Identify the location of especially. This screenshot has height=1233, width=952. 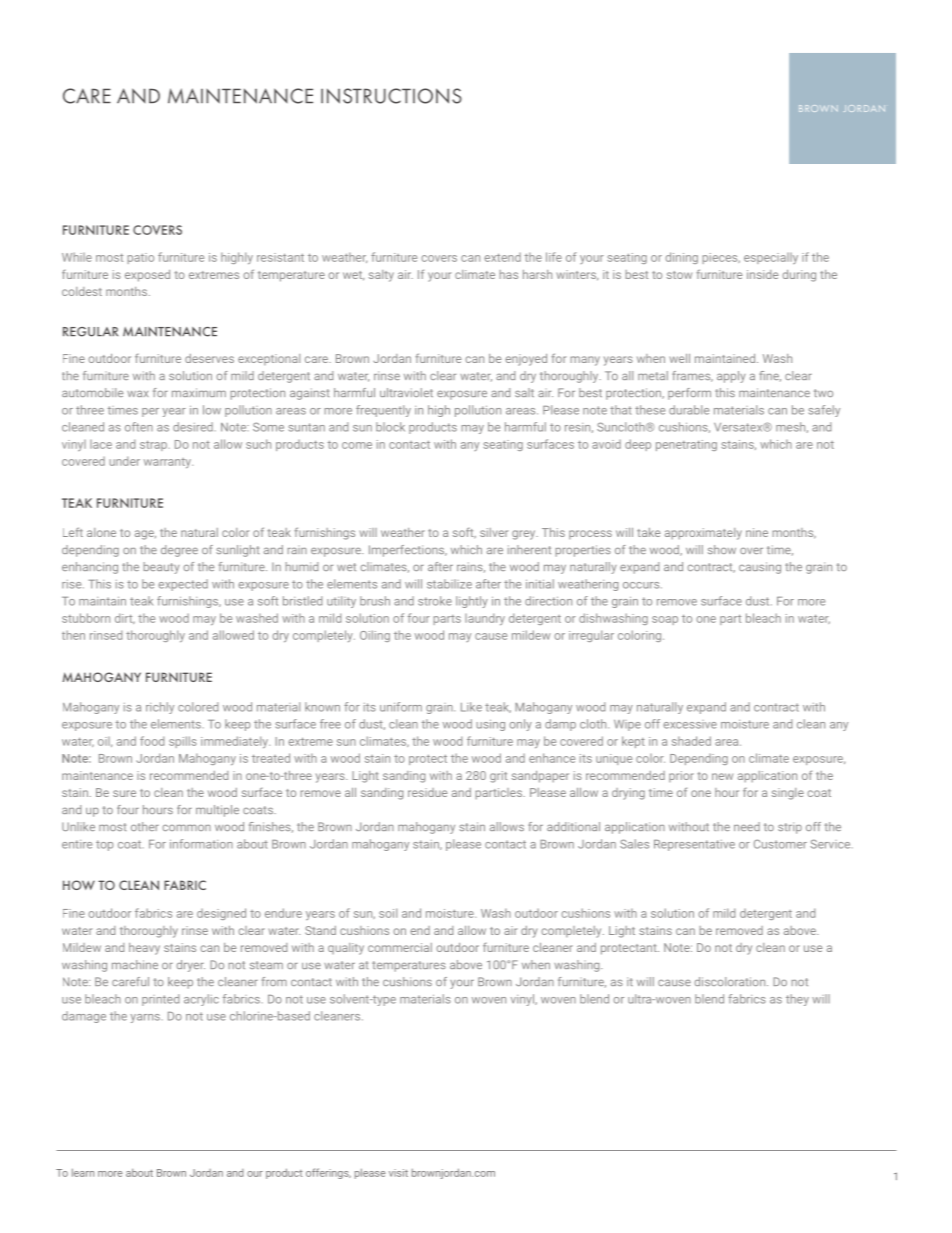
(771, 258).
